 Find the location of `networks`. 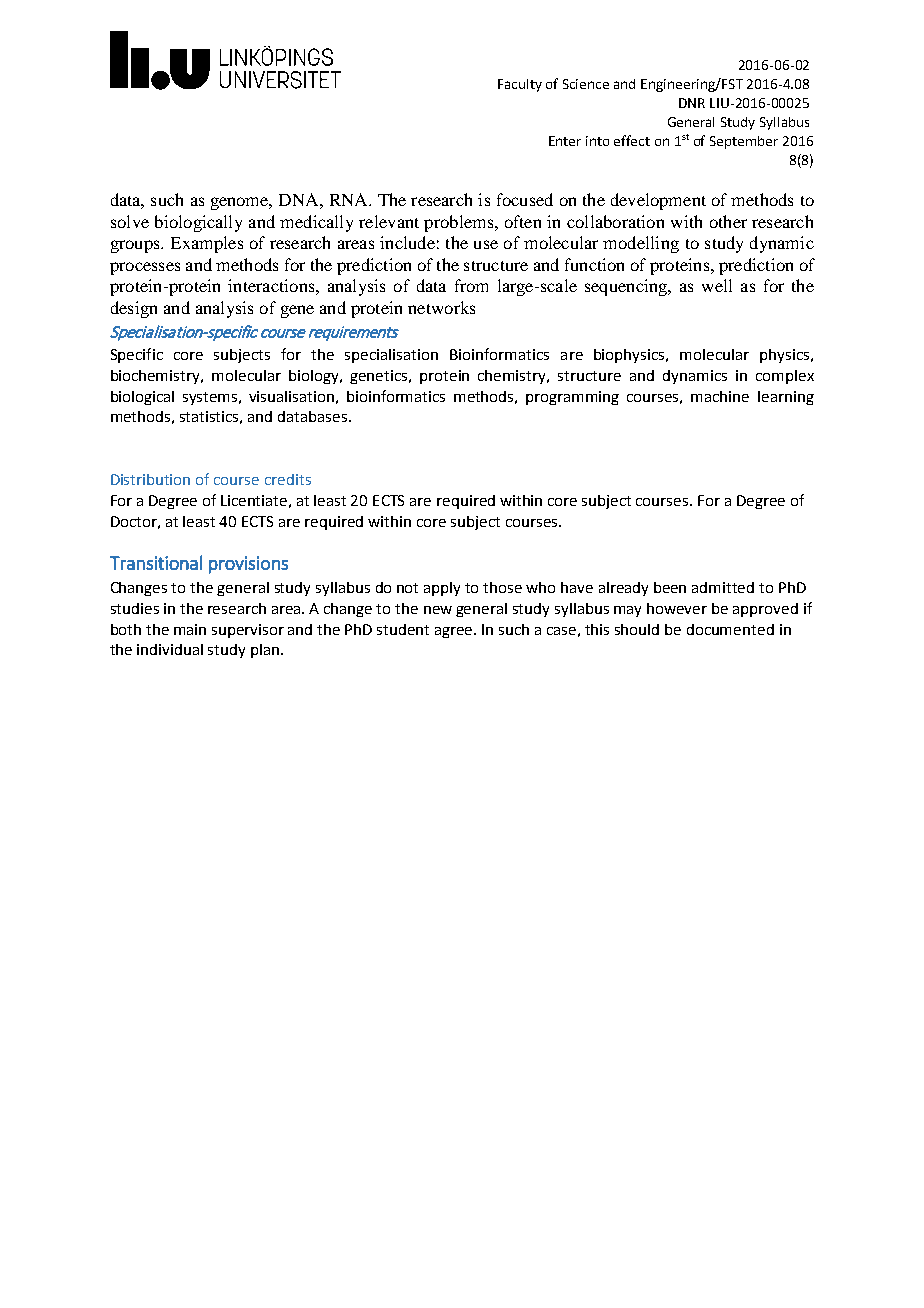

networks is located at coordinates (441, 307).
